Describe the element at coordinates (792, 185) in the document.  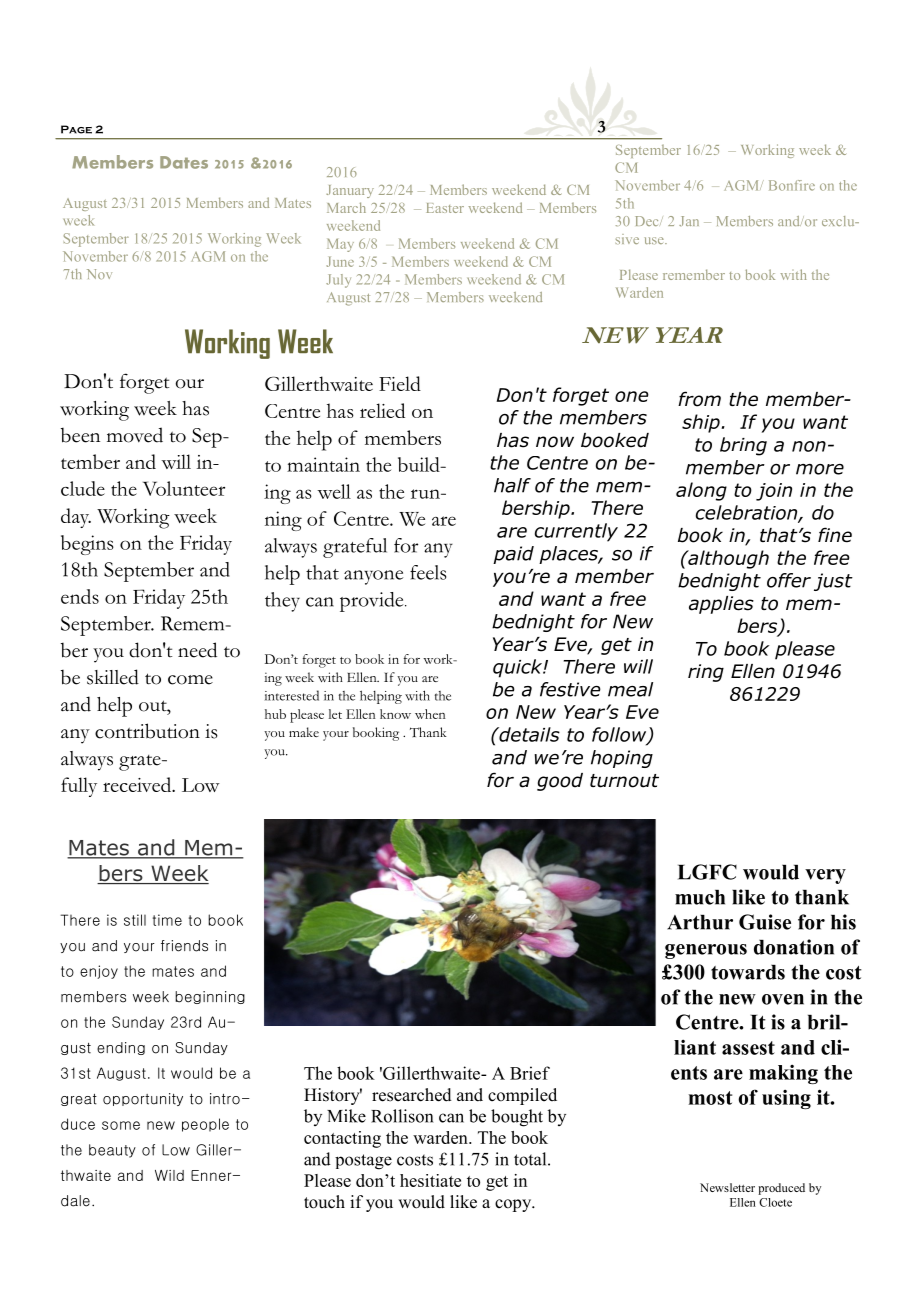
I see `Bonfire` at that location.
